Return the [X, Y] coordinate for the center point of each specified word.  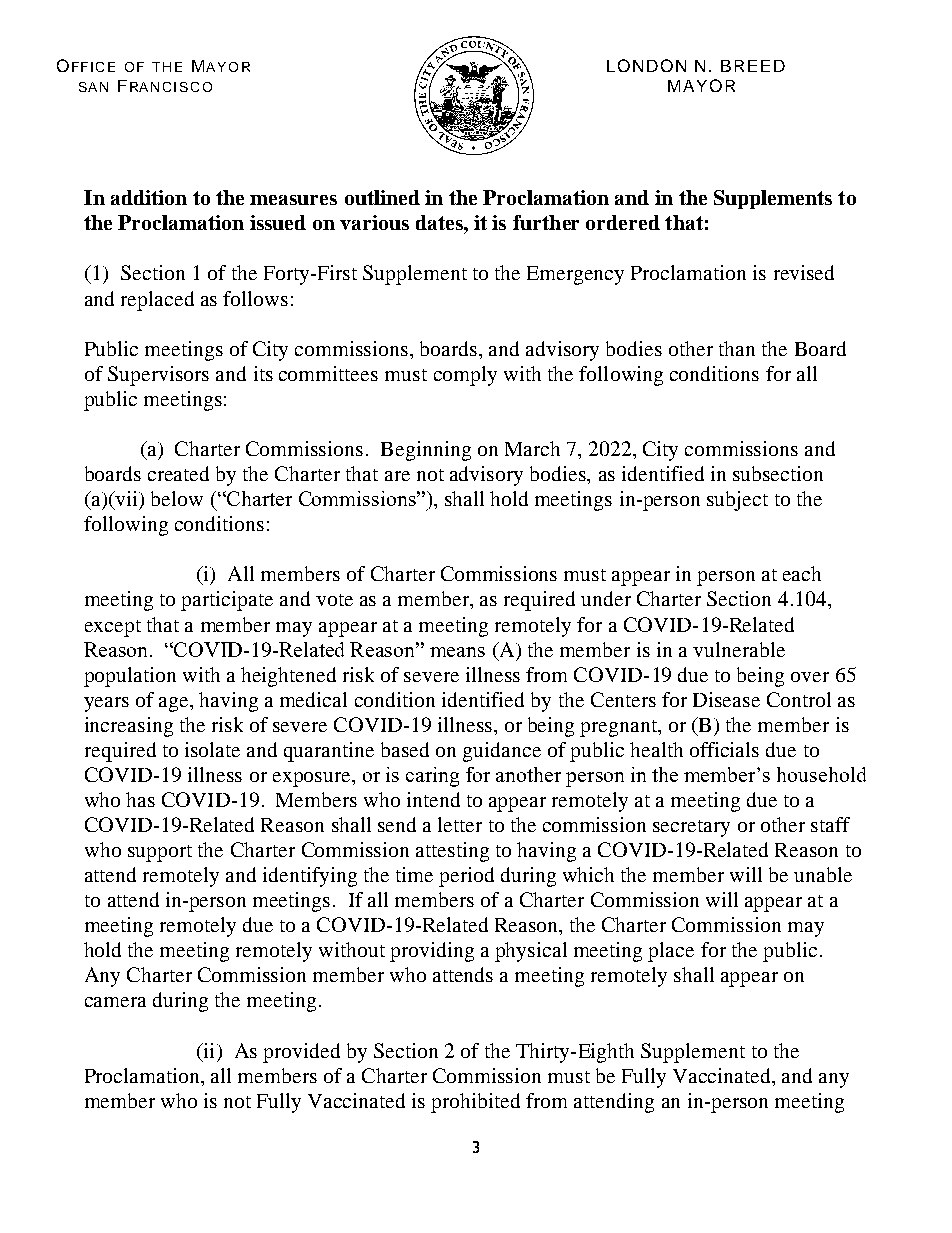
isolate [212, 749]
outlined [382, 197]
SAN [93, 87]
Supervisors [158, 376]
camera [115, 1002]
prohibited [475, 1103]
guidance [502, 752]
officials [724, 749]
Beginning [426, 451]
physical [531, 952]
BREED [753, 66]
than [737, 348]
